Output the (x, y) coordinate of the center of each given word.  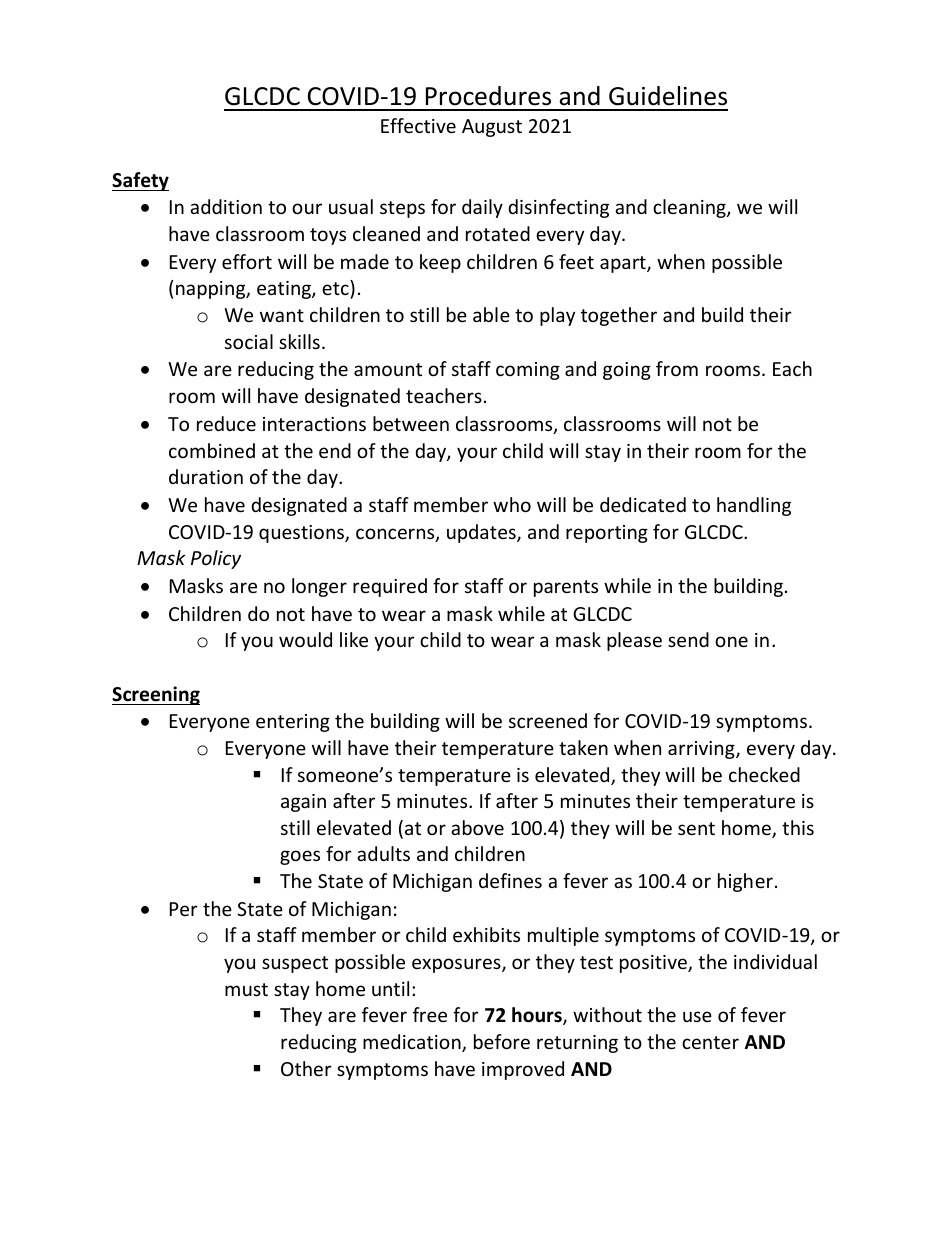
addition (226, 206)
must (246, 989)
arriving (702, 750)
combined (212, 450)
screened (548, 720)
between (411, 423)
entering (293, 723)
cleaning (690, 208)
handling (754, 506)
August (492, 128)
